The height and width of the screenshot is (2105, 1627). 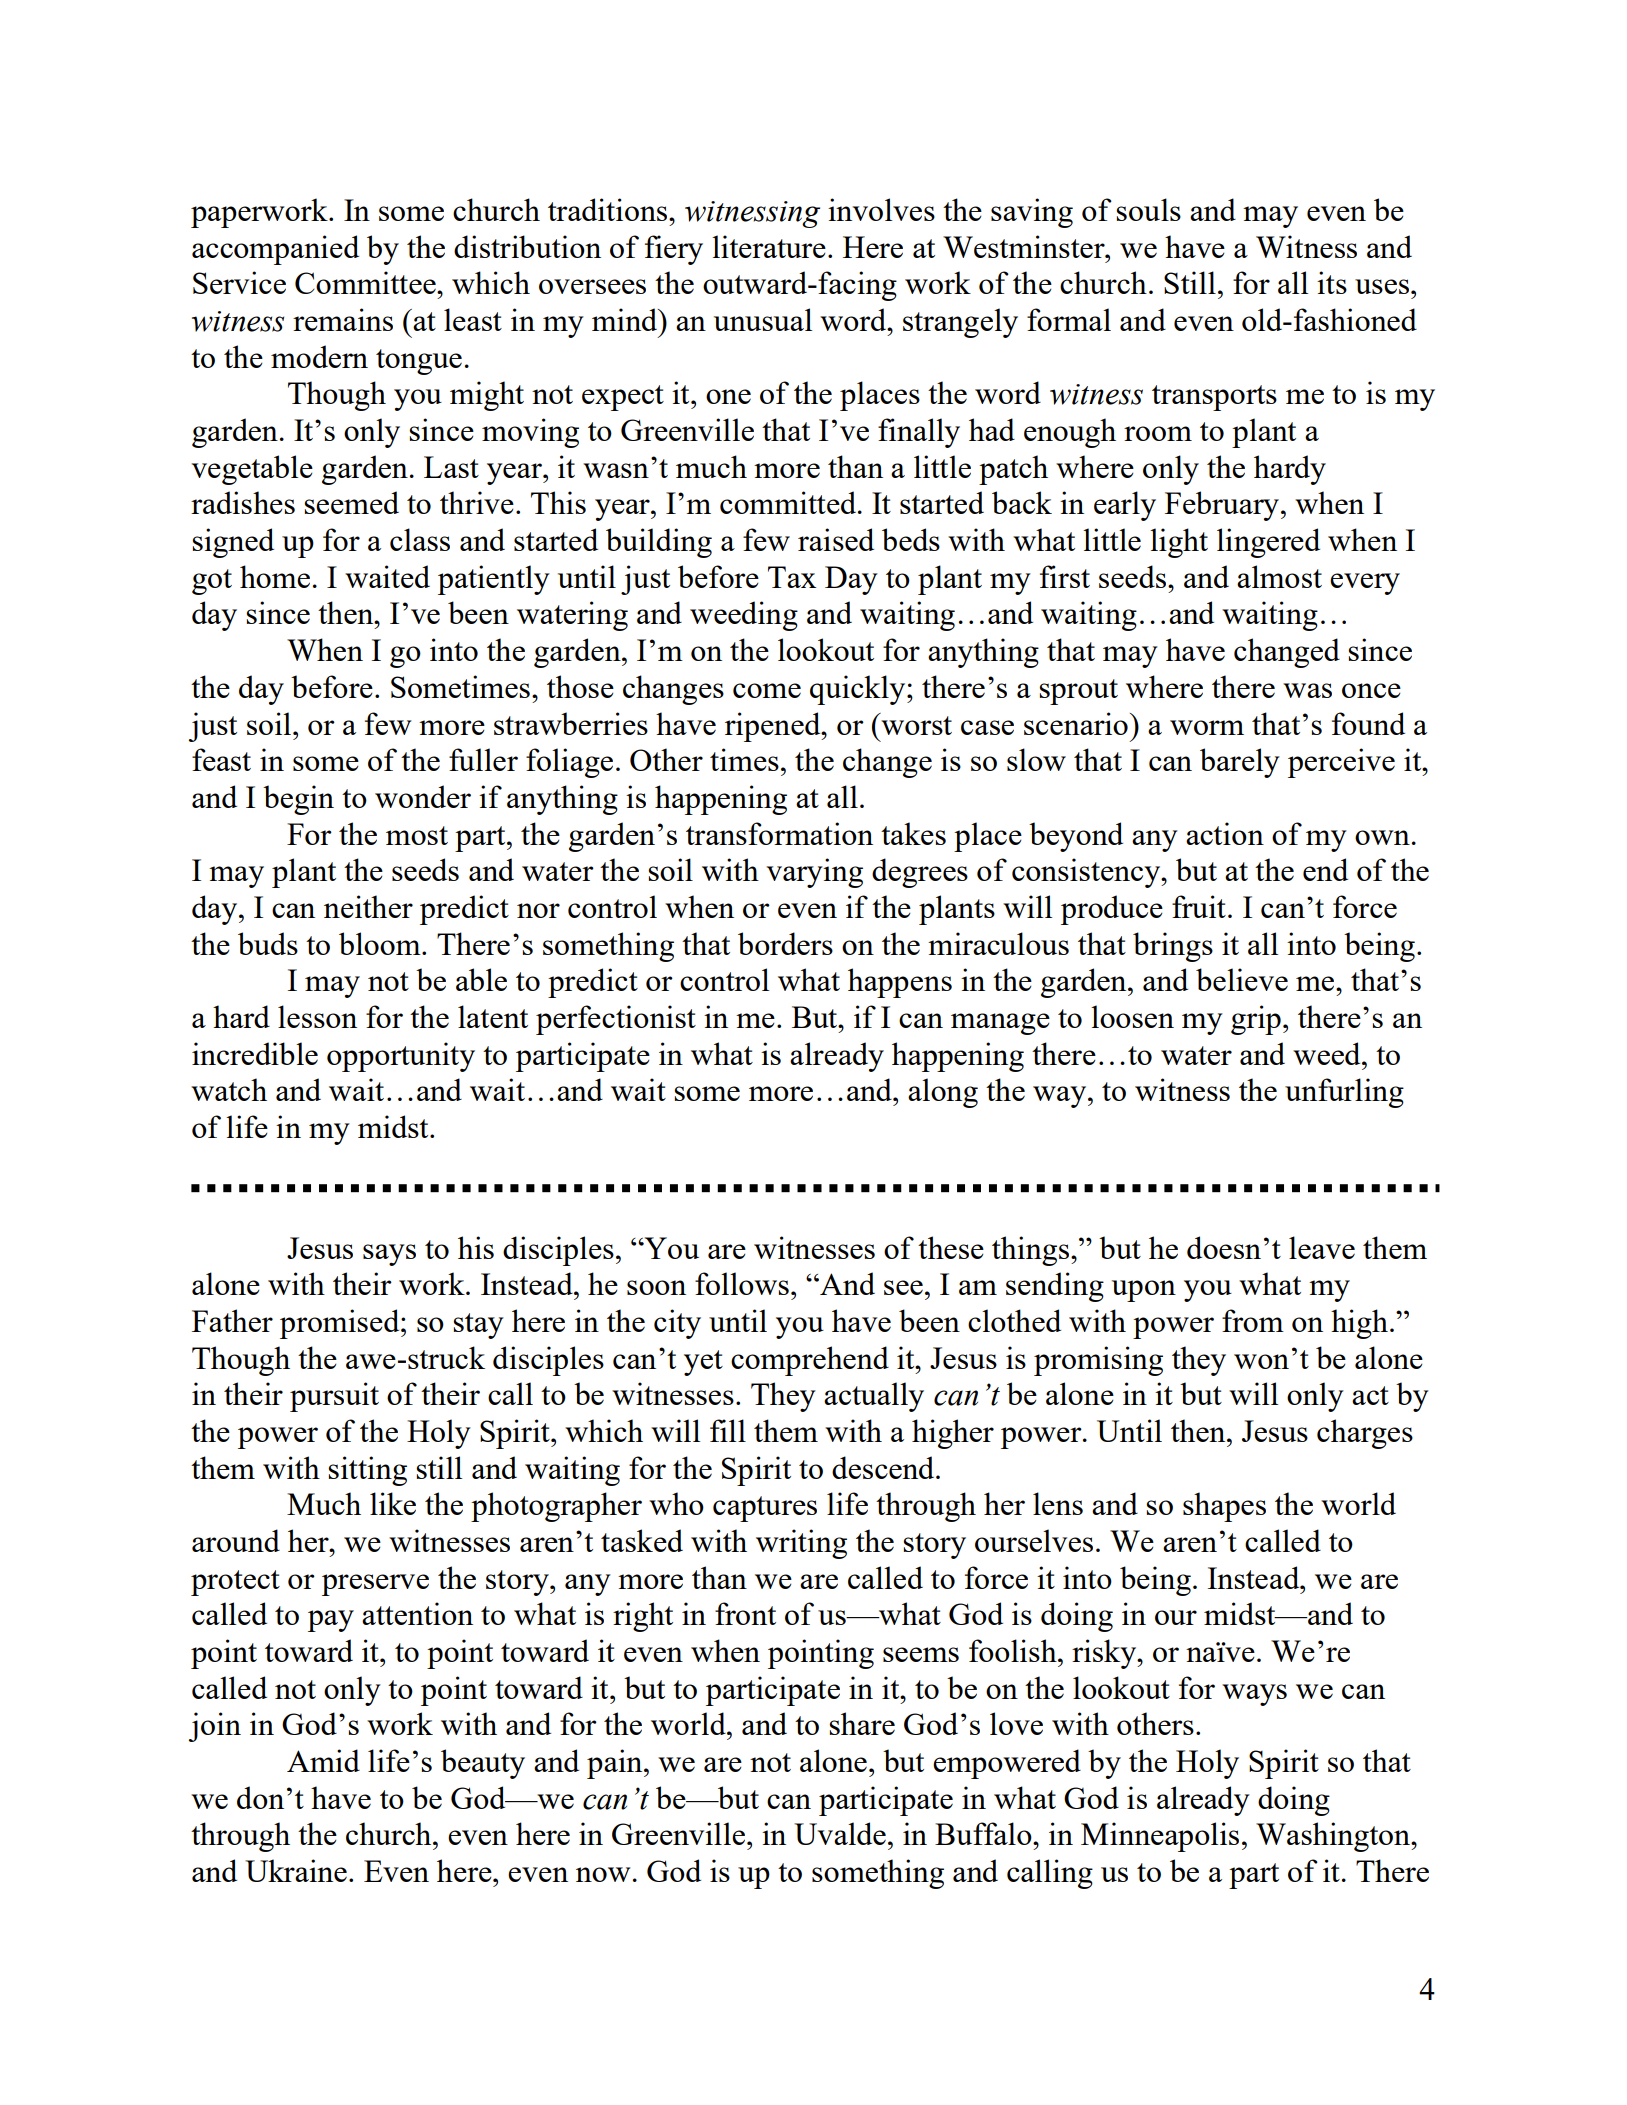 What do you see at coordinates (366, 282) in the screenshot?
I see `Committee` at bounding box center [366, 282].
